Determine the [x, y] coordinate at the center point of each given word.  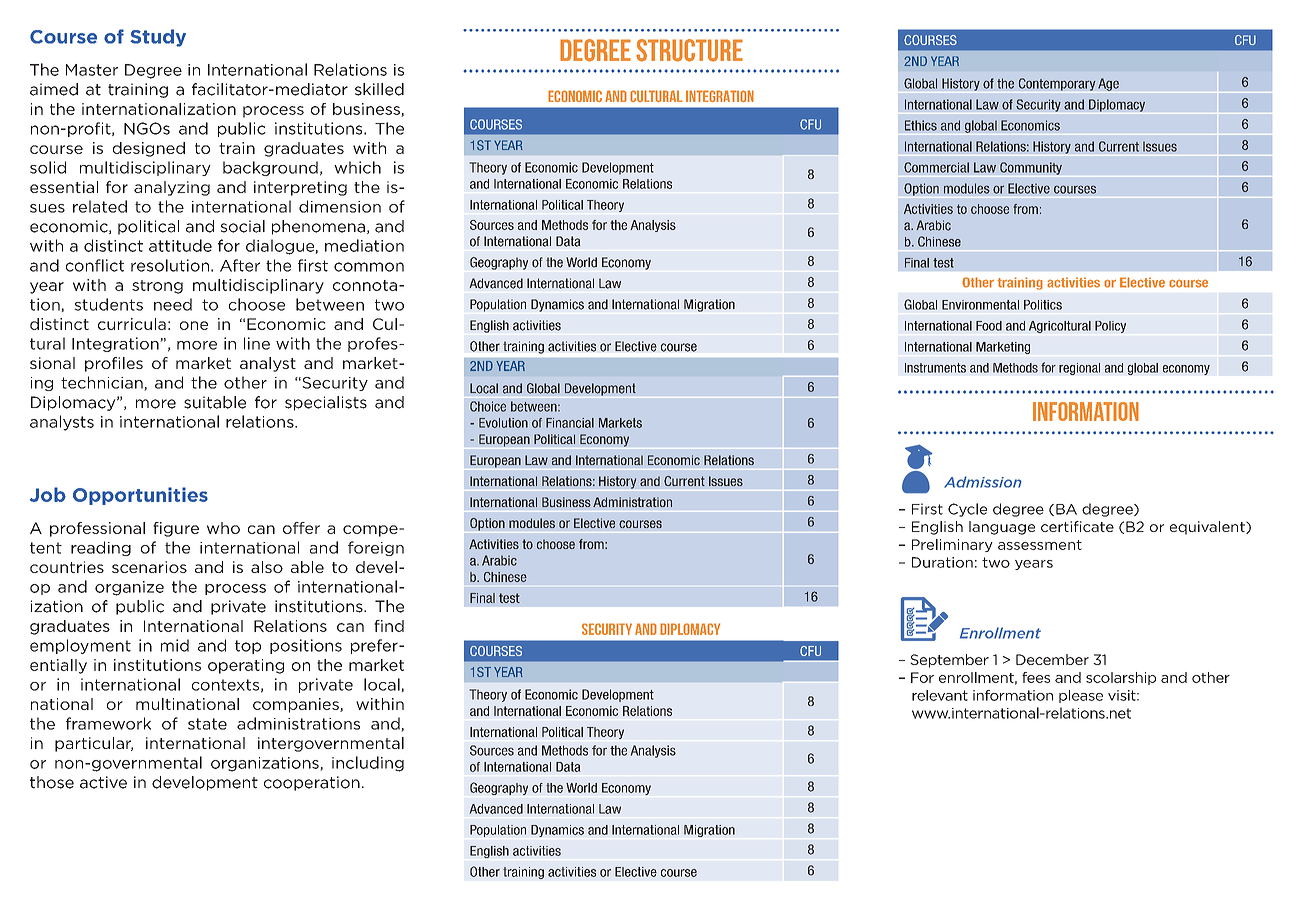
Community [1031, 168]
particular [94, 744]
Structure [689, 50]
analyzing [172, 188]
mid [175, 645]
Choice [488, 406]
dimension [340, 206]
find [389, 626]
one [194, 325]
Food [989, 326]
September [949, 661]
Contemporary [1057, 84]
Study [158, 38]
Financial [570, 423]
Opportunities [140, 496]
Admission [983, 482]
